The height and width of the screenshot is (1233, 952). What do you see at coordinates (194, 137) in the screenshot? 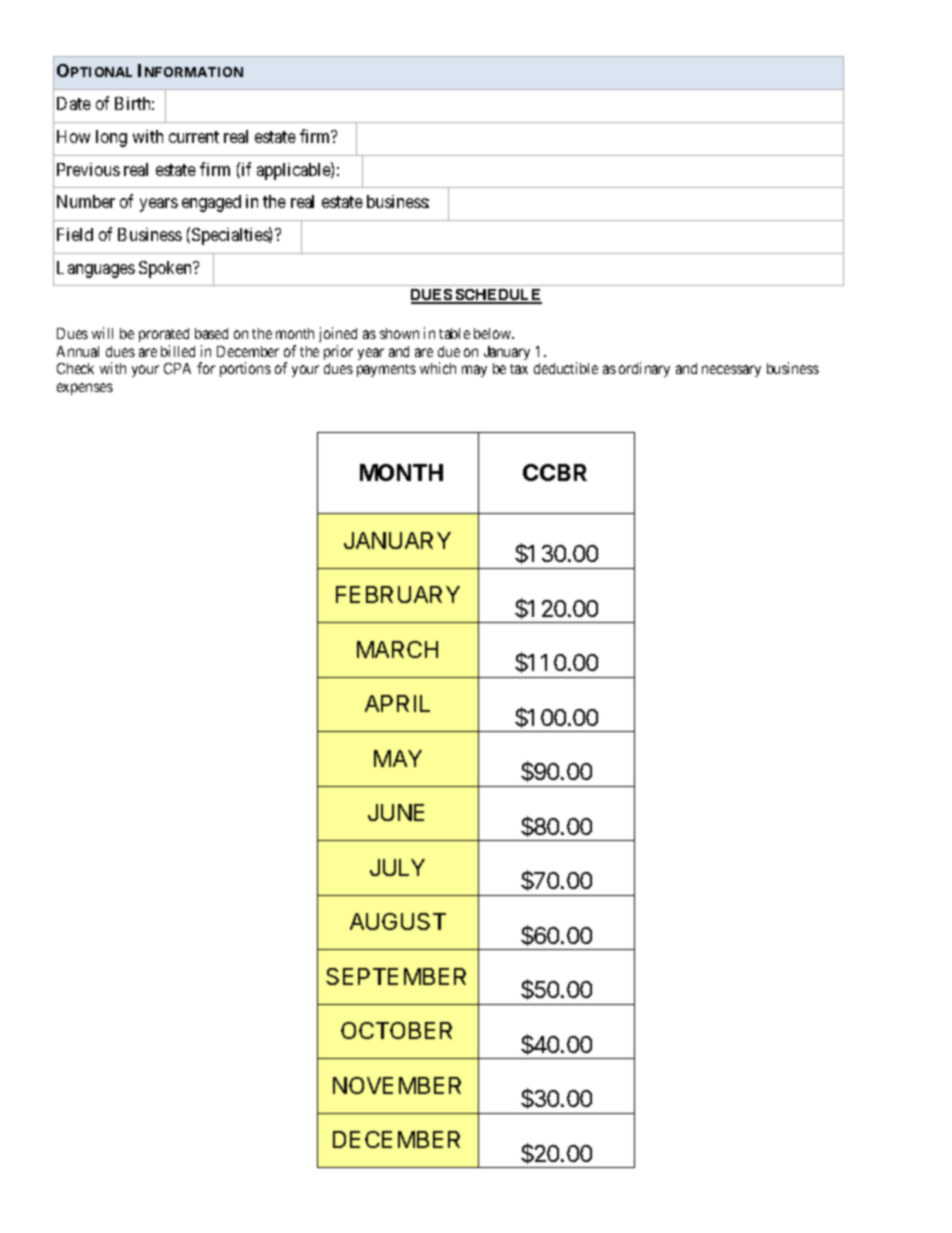
I see `current` at bounding box center [194, 137].
